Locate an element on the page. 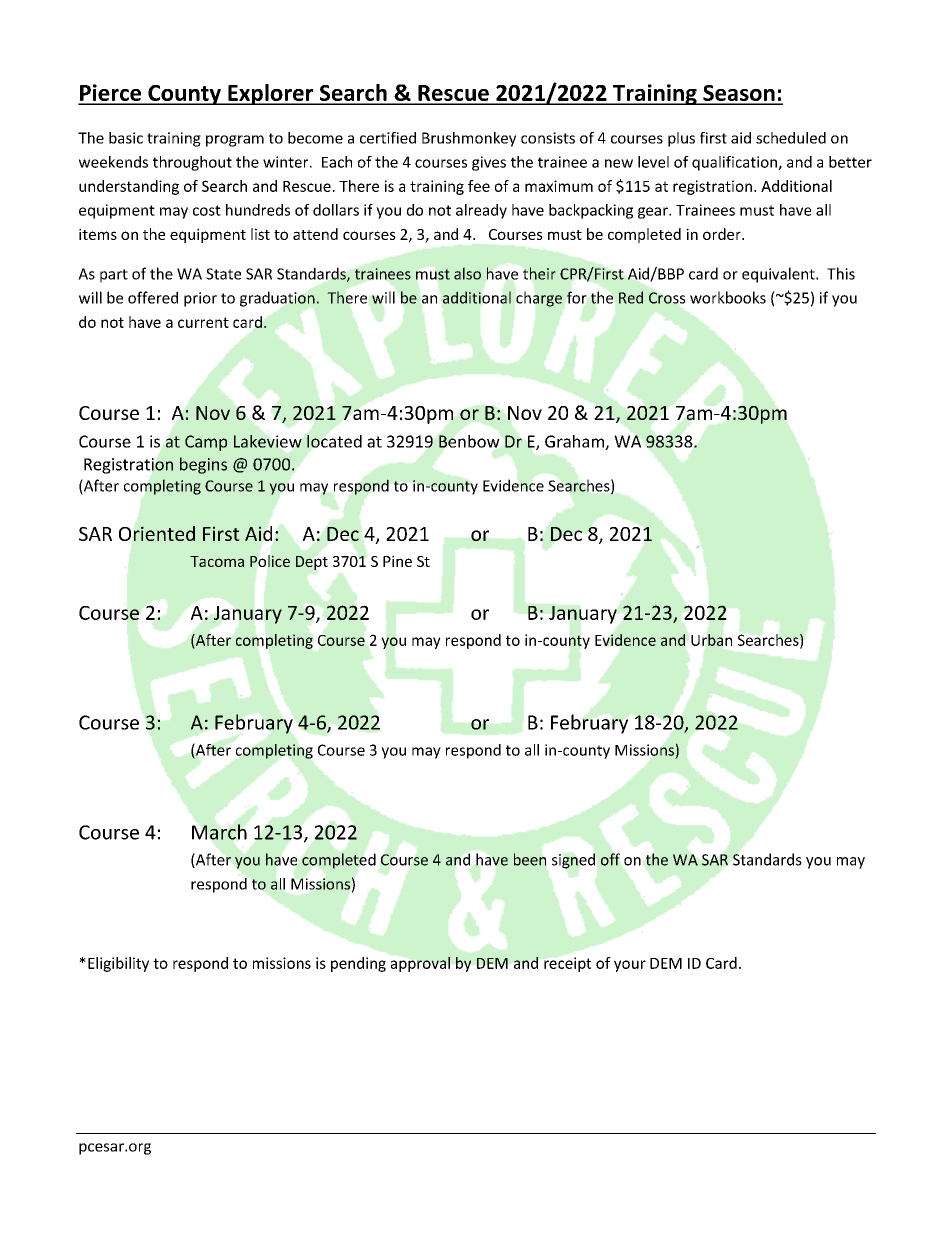 This image has width=952, height=1233. Oriented is located at coordinates (157, 533).
